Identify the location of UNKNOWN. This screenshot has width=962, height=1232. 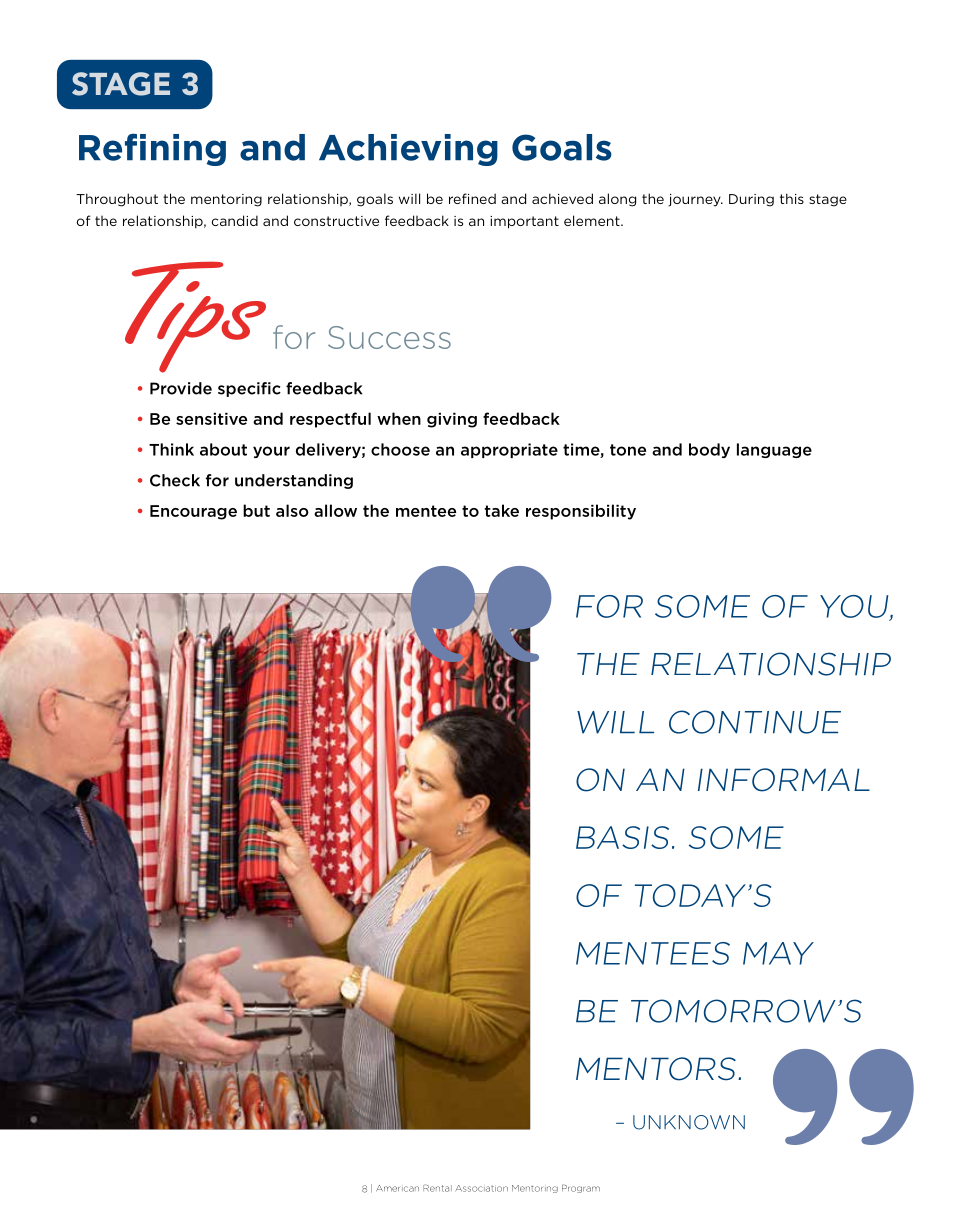
(689, 1122).
